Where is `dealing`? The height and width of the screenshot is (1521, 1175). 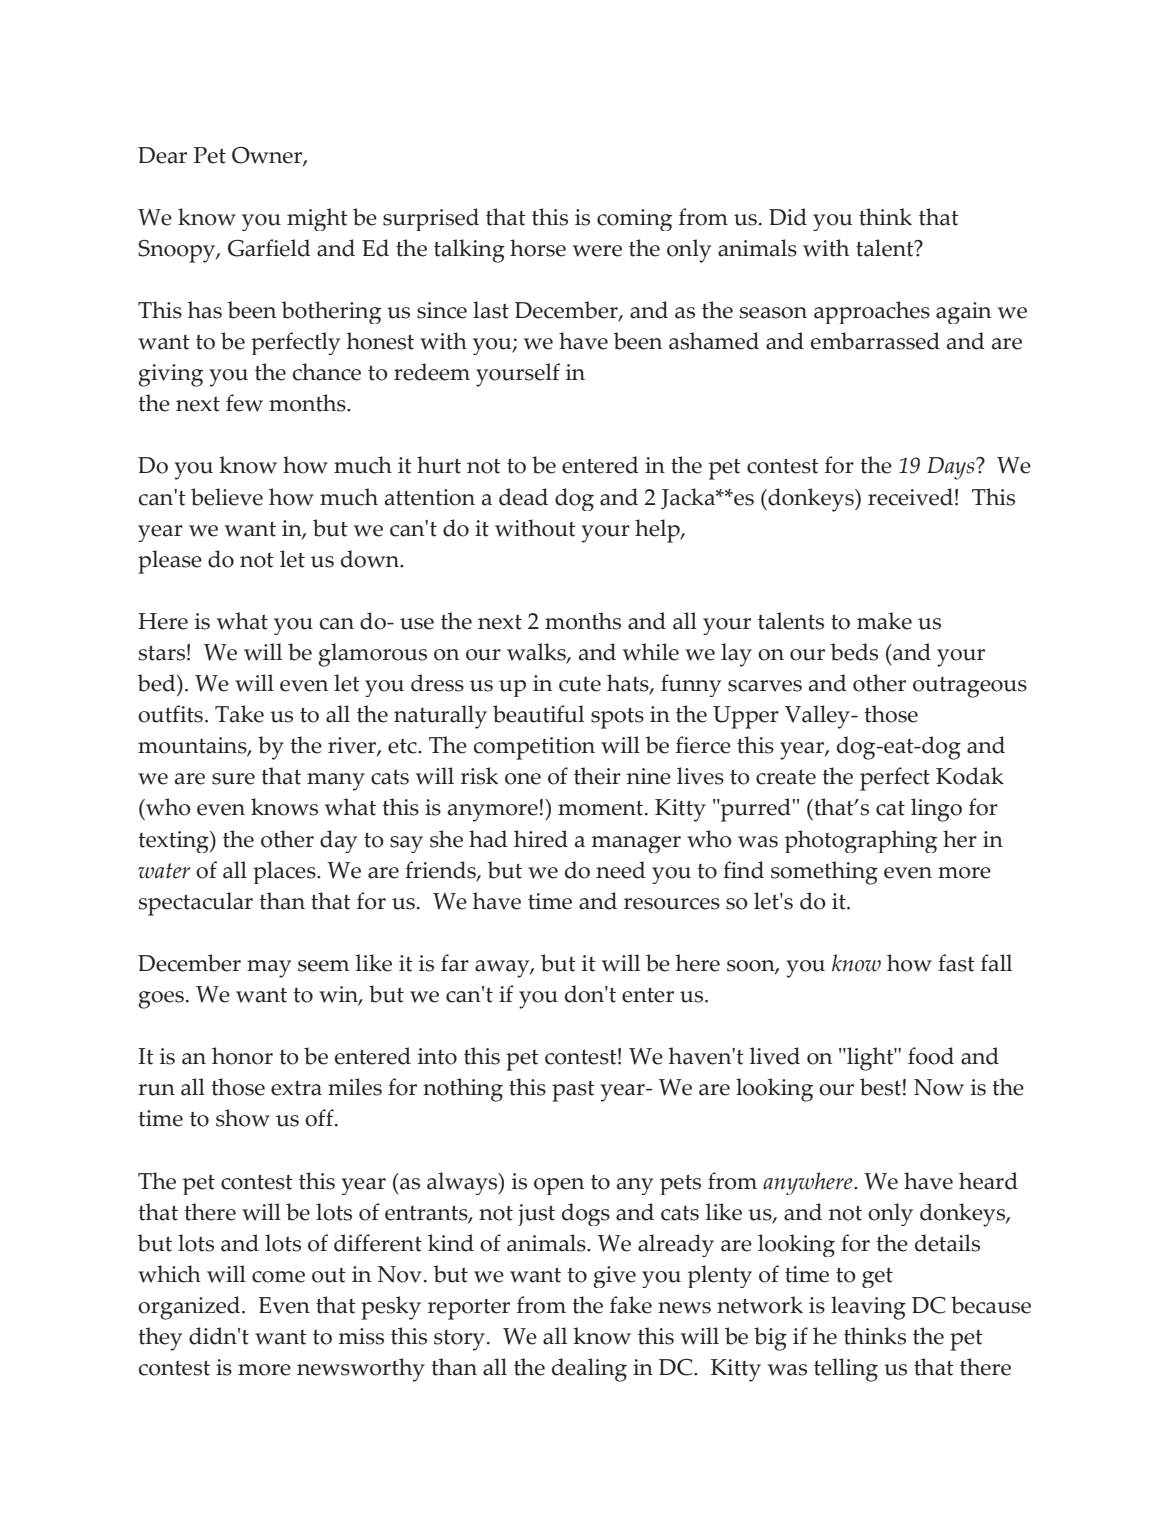 dealing is located at coordinates (589, 1370).
